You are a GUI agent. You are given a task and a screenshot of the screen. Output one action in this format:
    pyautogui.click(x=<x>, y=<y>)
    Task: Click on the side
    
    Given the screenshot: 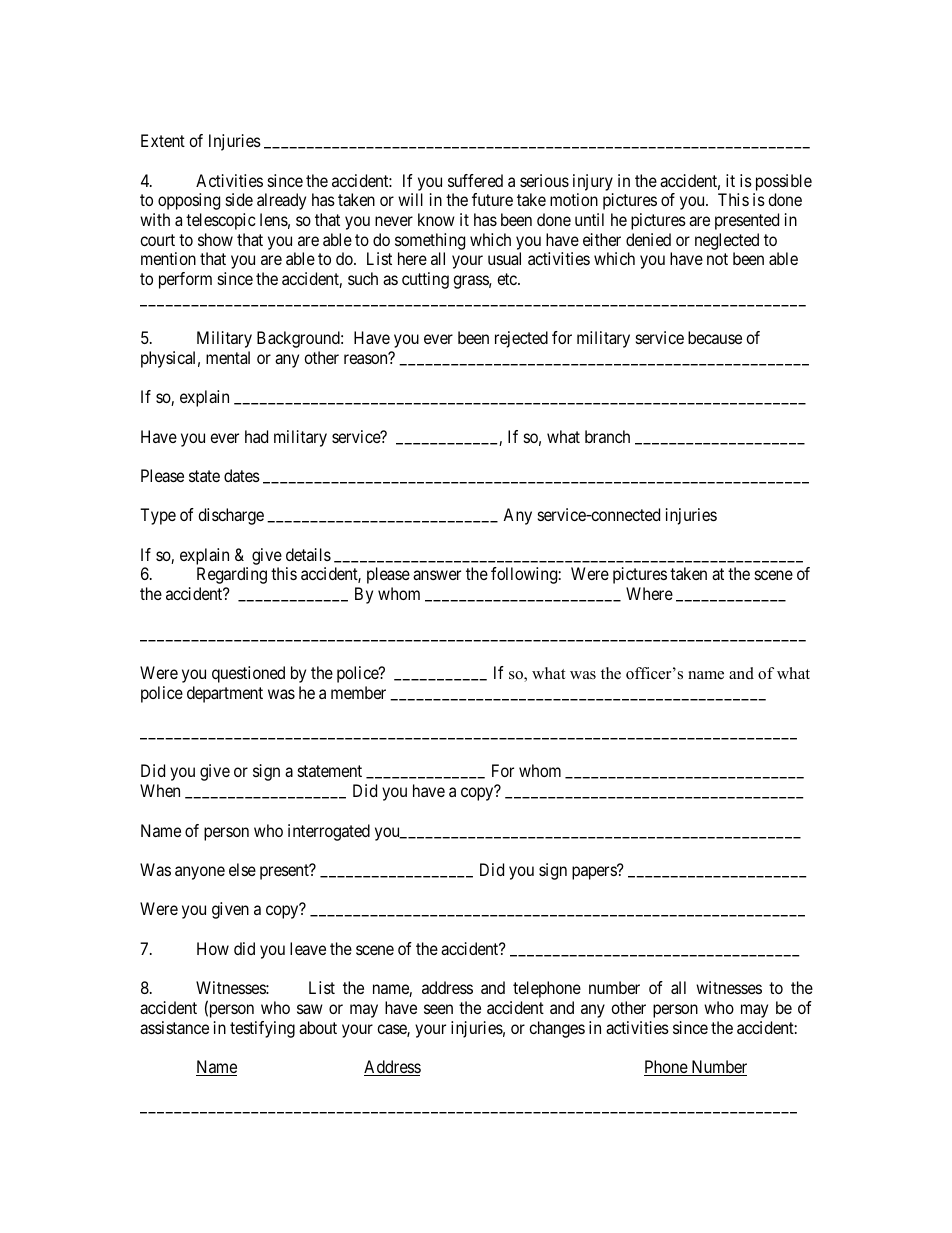 What is the action you would take?
    pyautogui.click(x=239, y=199)
